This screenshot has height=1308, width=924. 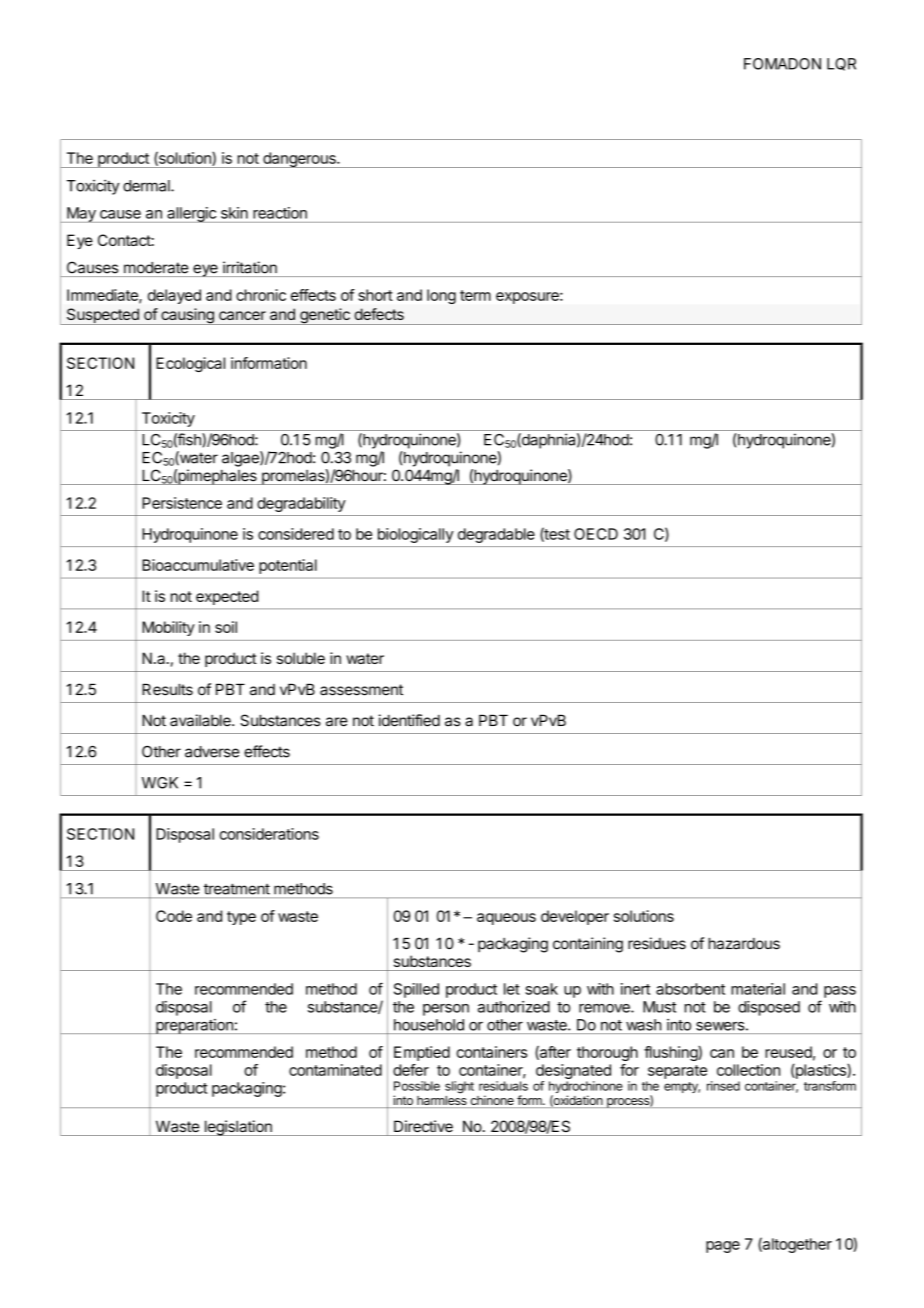 I want to click on page, so click(x=723, y=1247).
